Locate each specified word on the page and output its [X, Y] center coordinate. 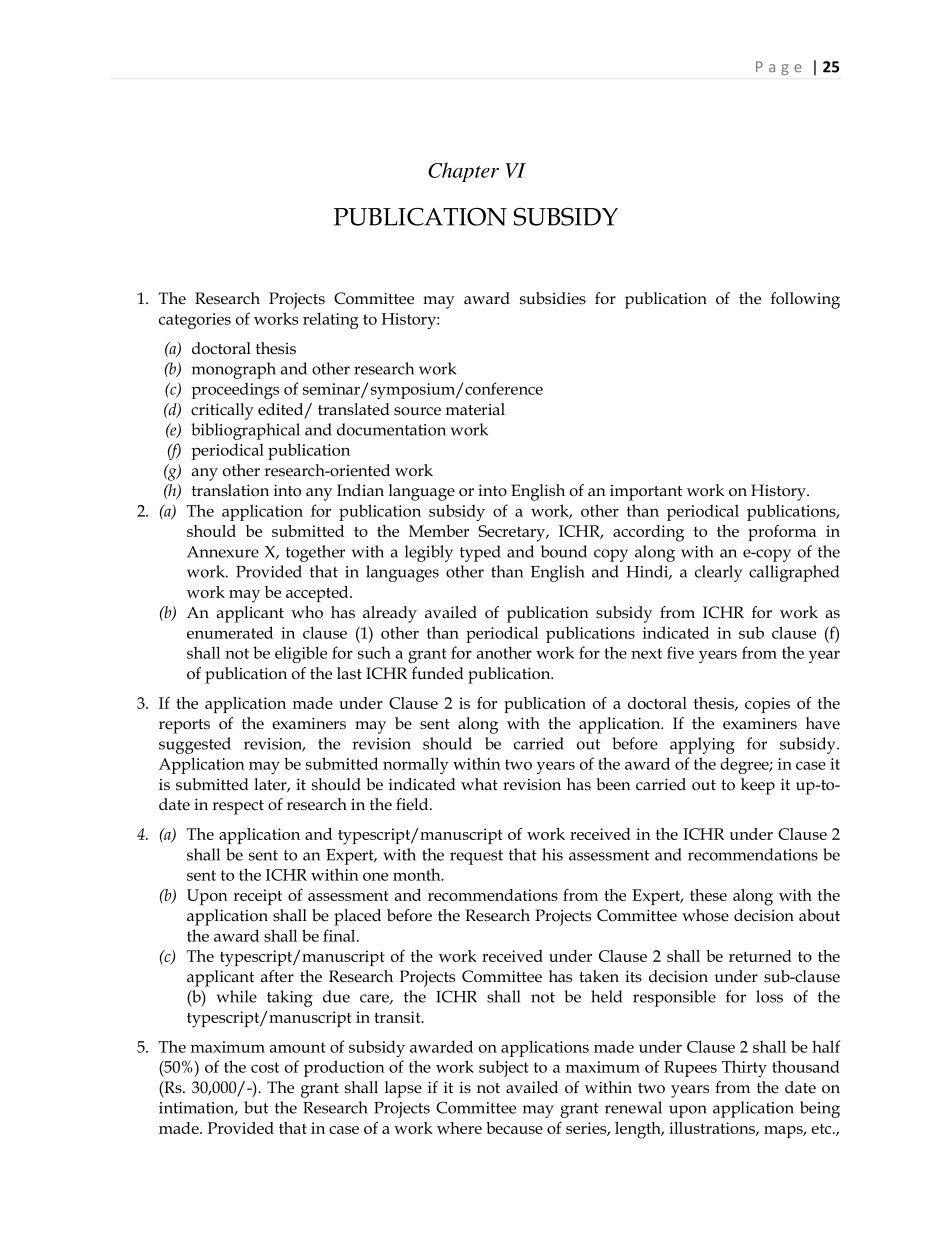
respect [238, 807]
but [256, 1107]
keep [758, 786]
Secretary [513, 533]
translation [230, 490]
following [805, 300]
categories [195, 321]
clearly [718, 573]
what [479, 784]
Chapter [463, 172]
